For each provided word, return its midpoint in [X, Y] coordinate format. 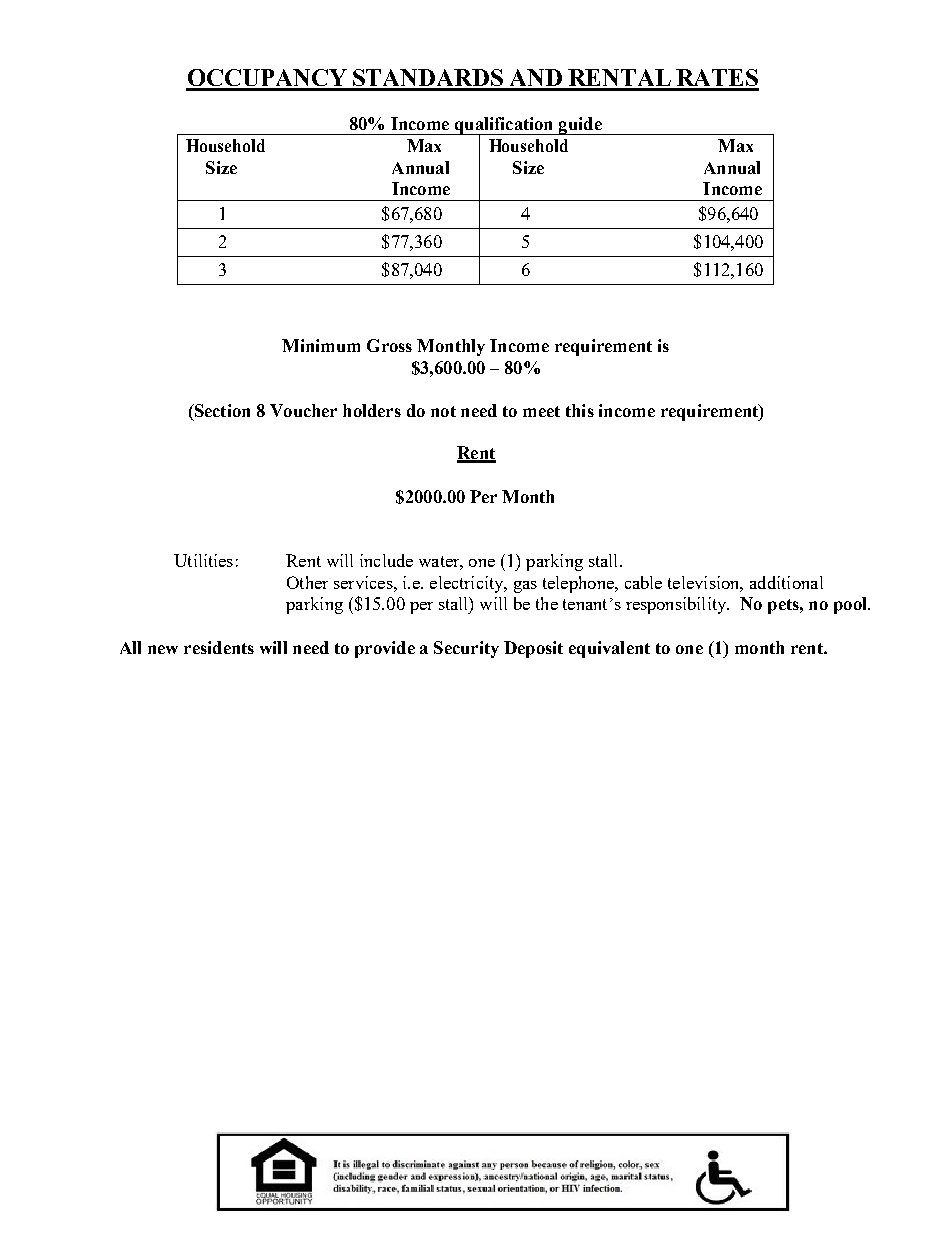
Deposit [533, 649]
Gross [389, 345]
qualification [504, 127]
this [580, 410]
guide [580, 126]
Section [221, 410]
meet [541, 411]
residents [219, 647]
